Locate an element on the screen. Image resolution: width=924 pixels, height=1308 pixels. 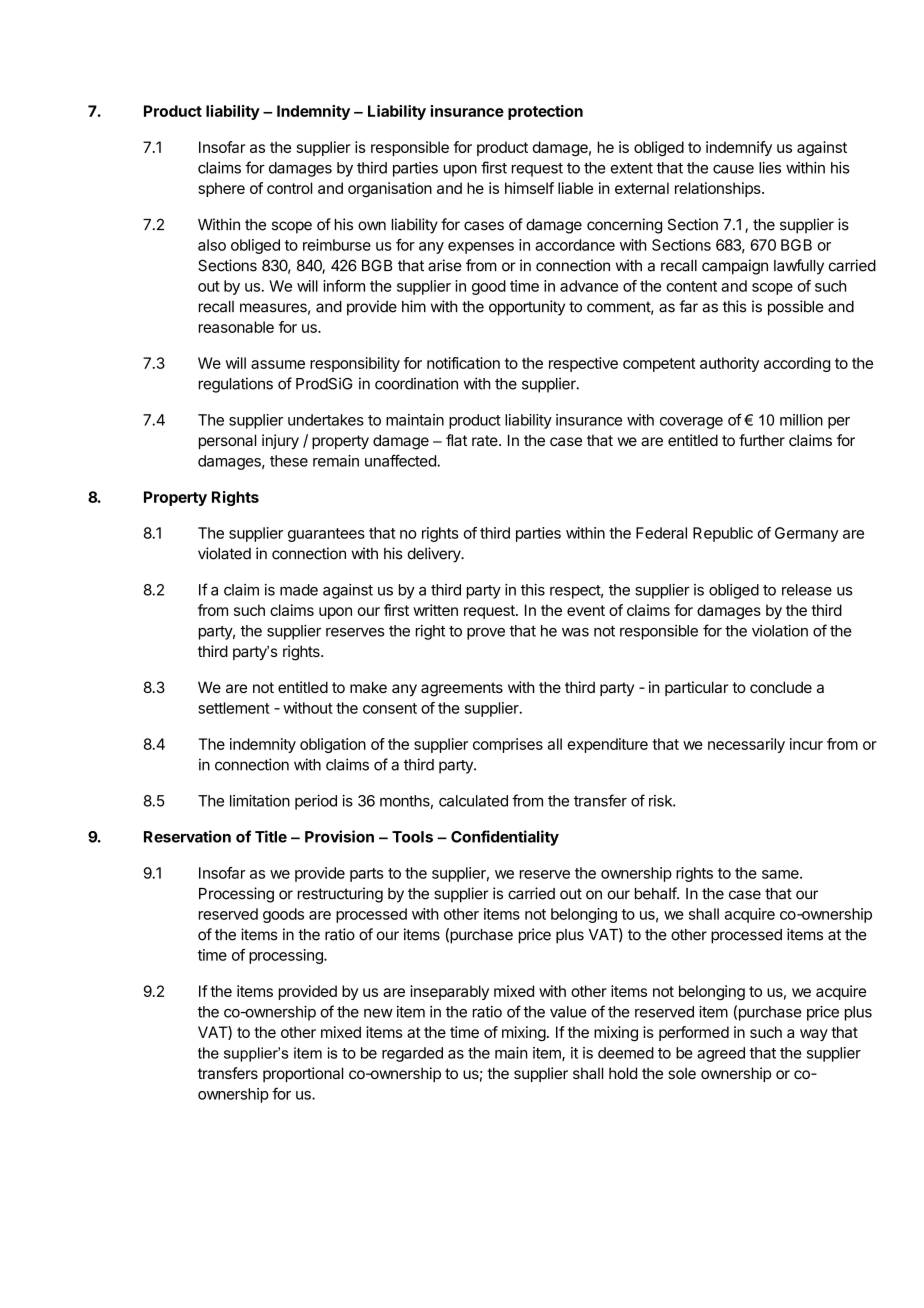
Confidentiality is located at coordinates (505, 838).
